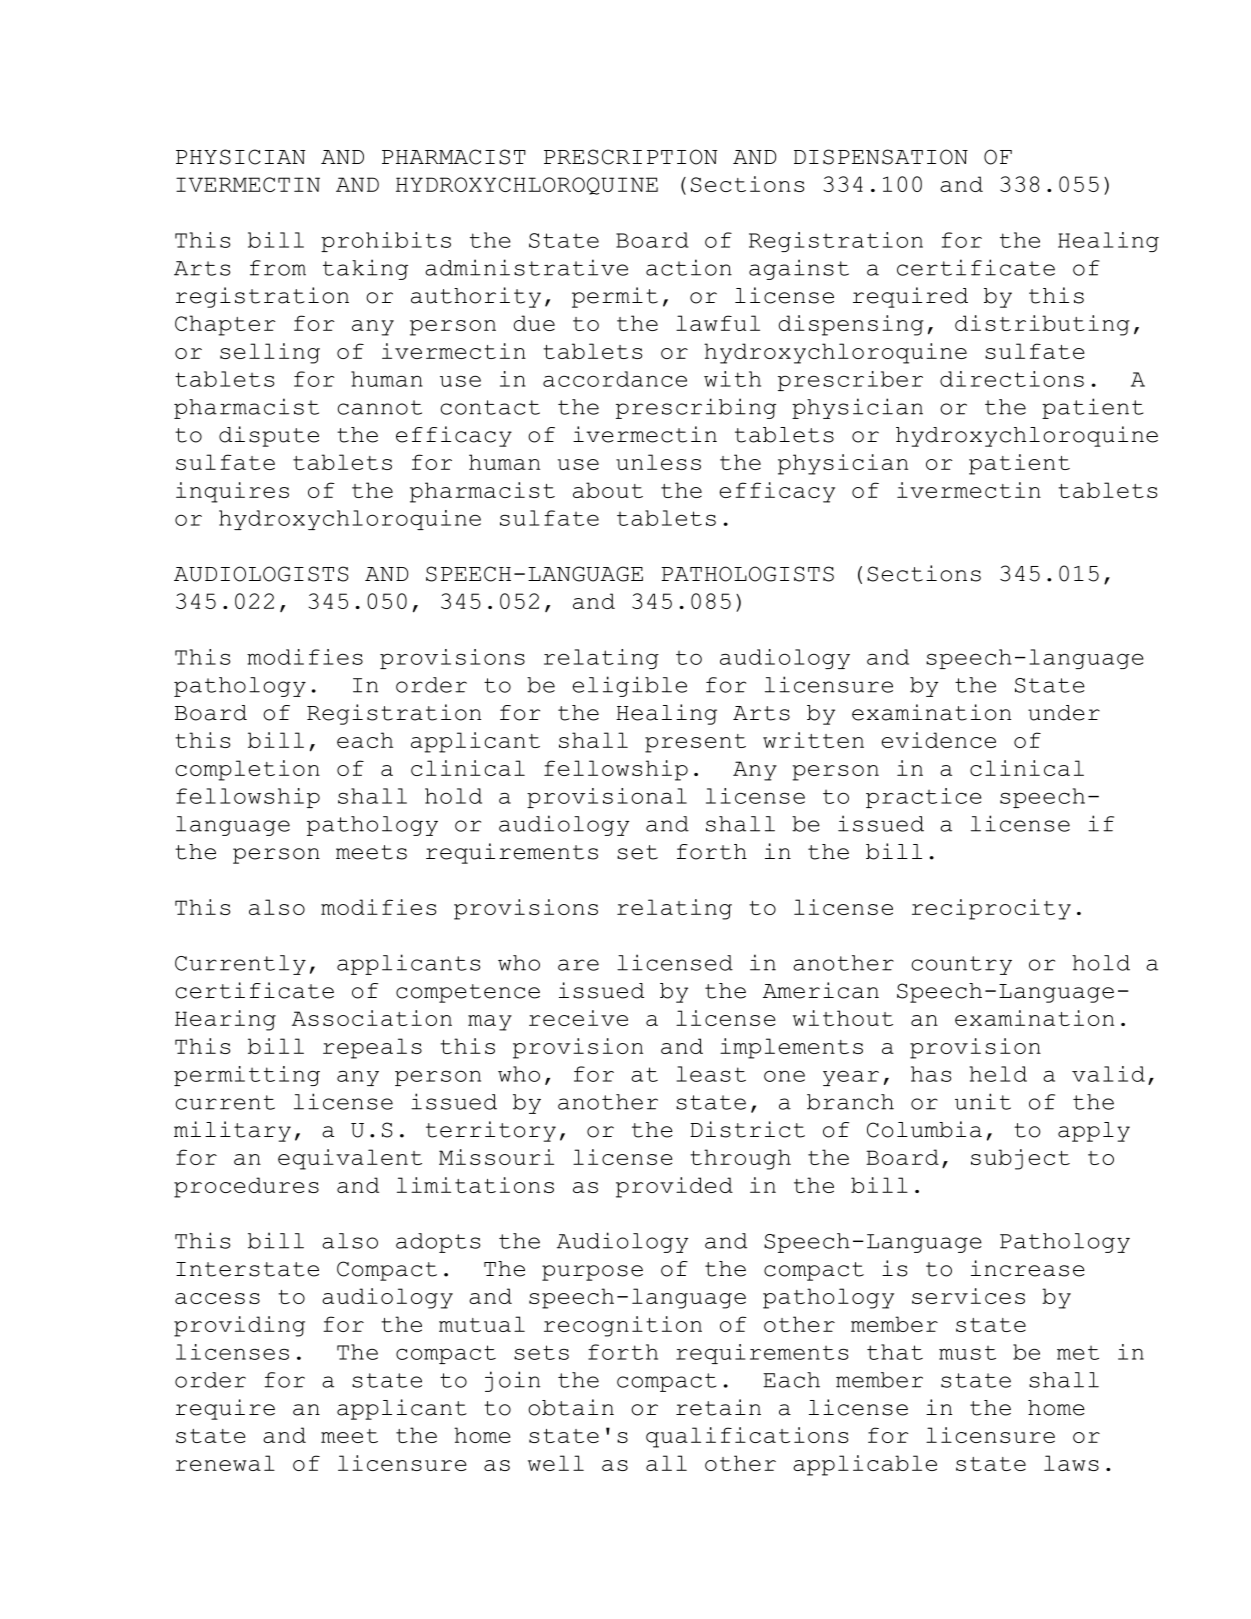 The image size is (1251, 1619). I want to click on present, so click(695, 743).
